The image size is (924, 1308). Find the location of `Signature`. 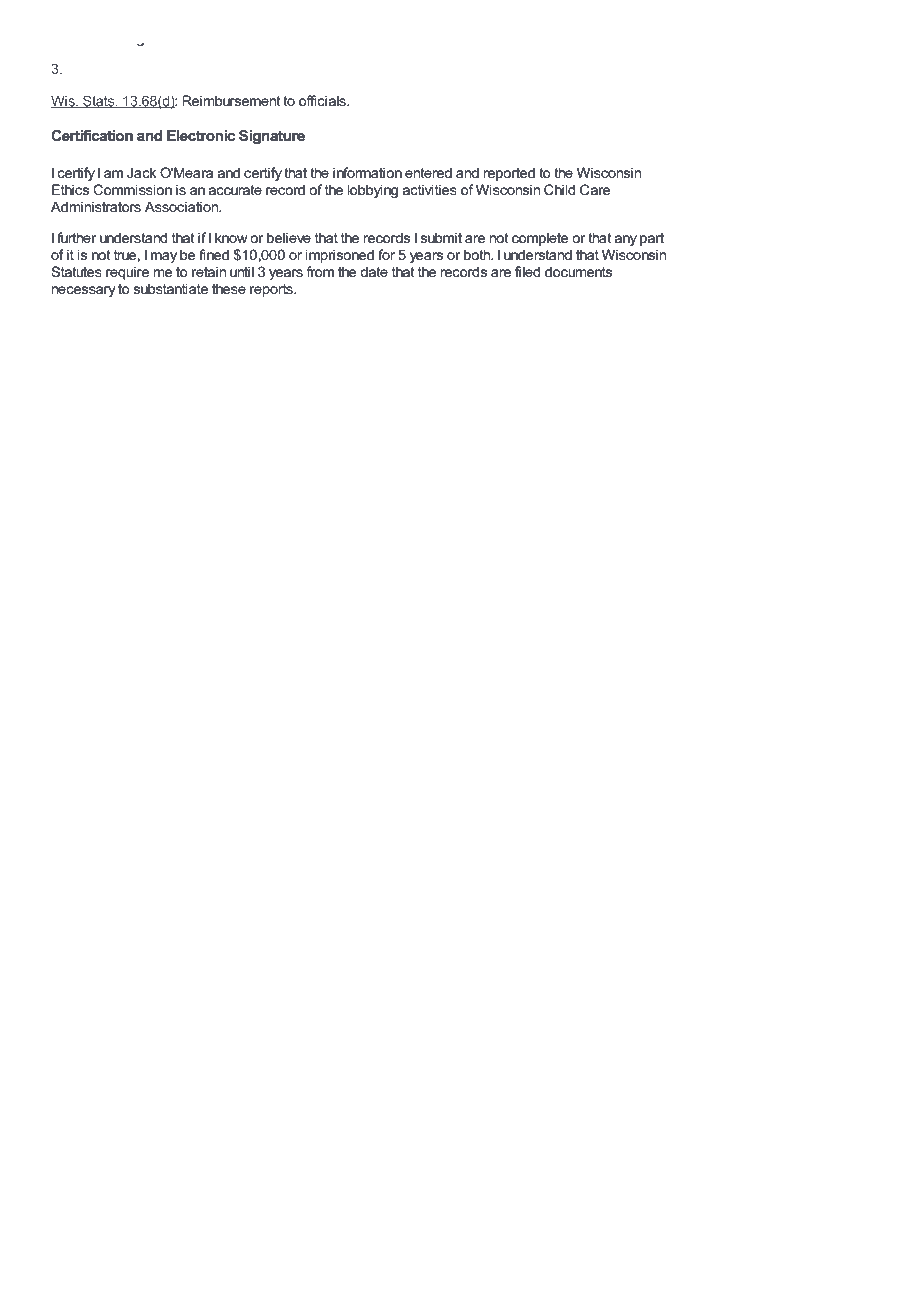

Signature is located at coordinates (272, 137).
